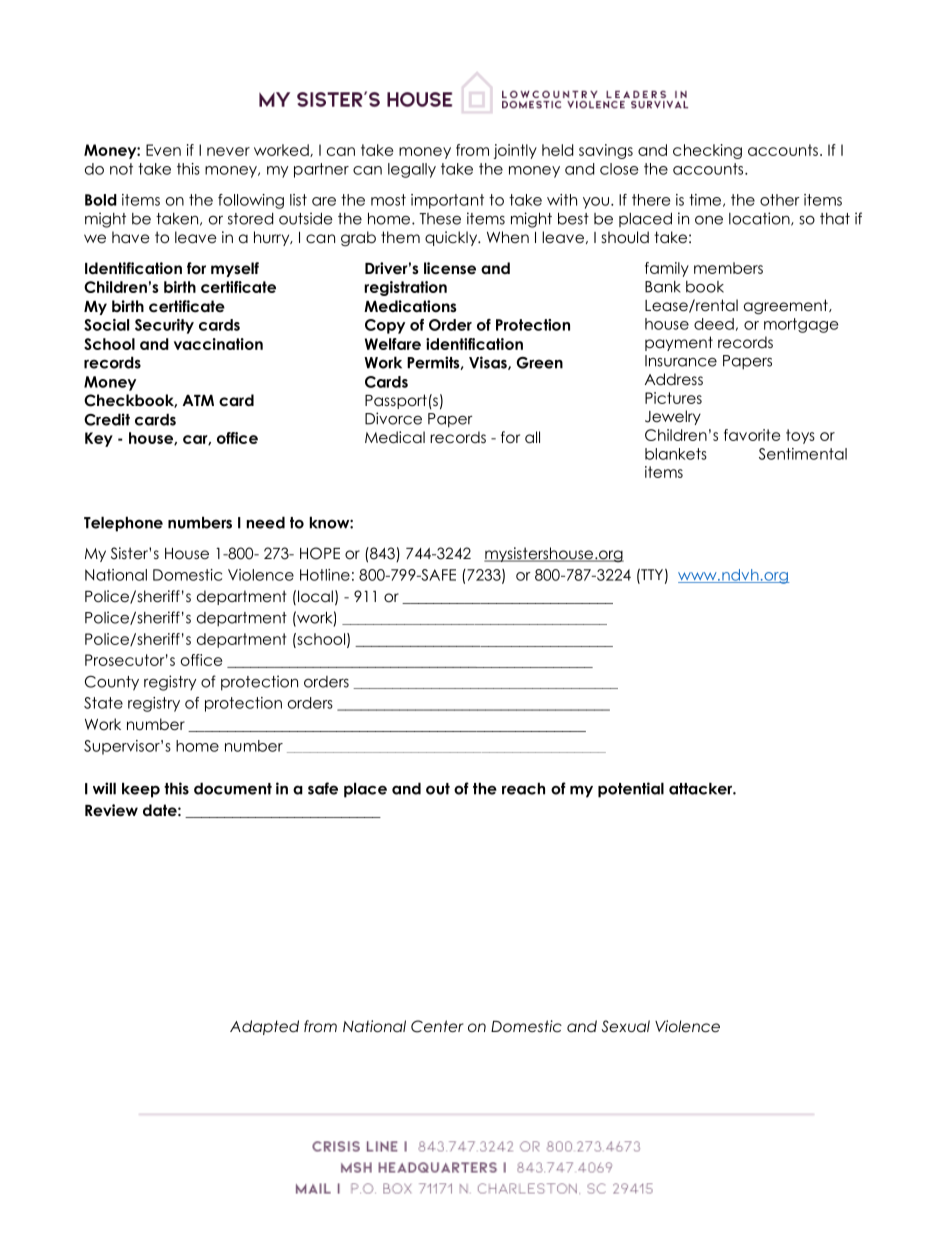 The image size is (952, 1233). What do you see at coordinates (780, 200) in the page?
I see `other` at bounding box center [780, 200].
